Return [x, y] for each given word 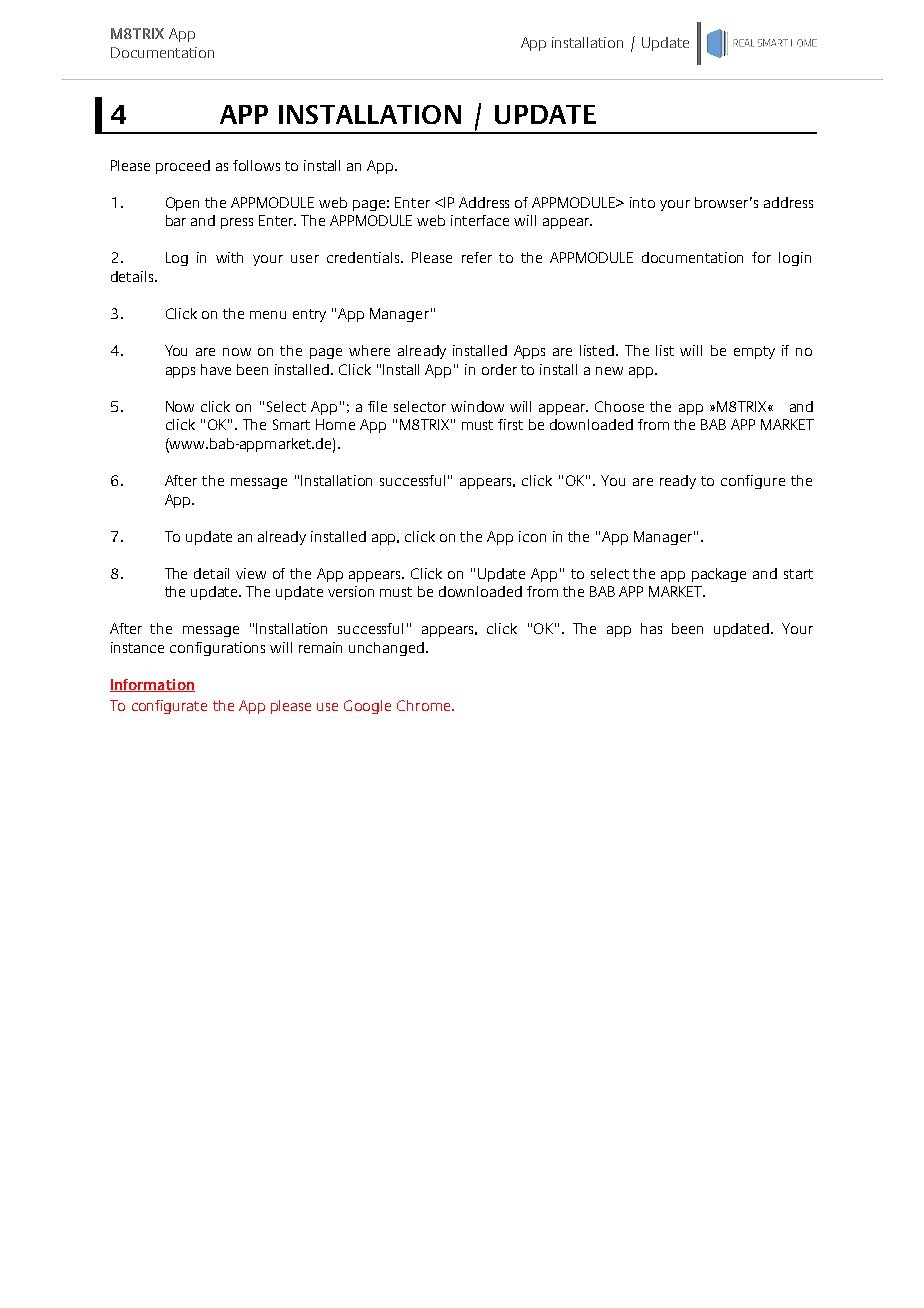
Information [152, 685]
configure [753, 482]
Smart [291, 424]
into [642, 202]
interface [480, 220]
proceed [183, 167]
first [510, 424]
